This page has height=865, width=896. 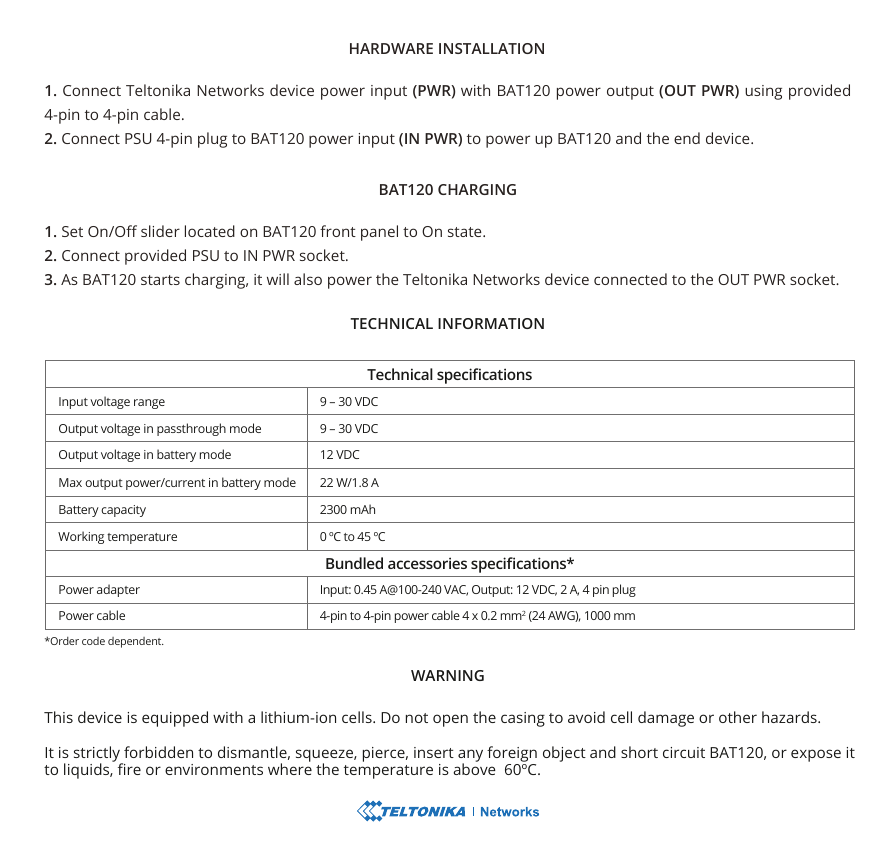 What do you see at coordinates (491, 323) in the page?
I see `INFORMATION` at bounding box center [491, 323].
